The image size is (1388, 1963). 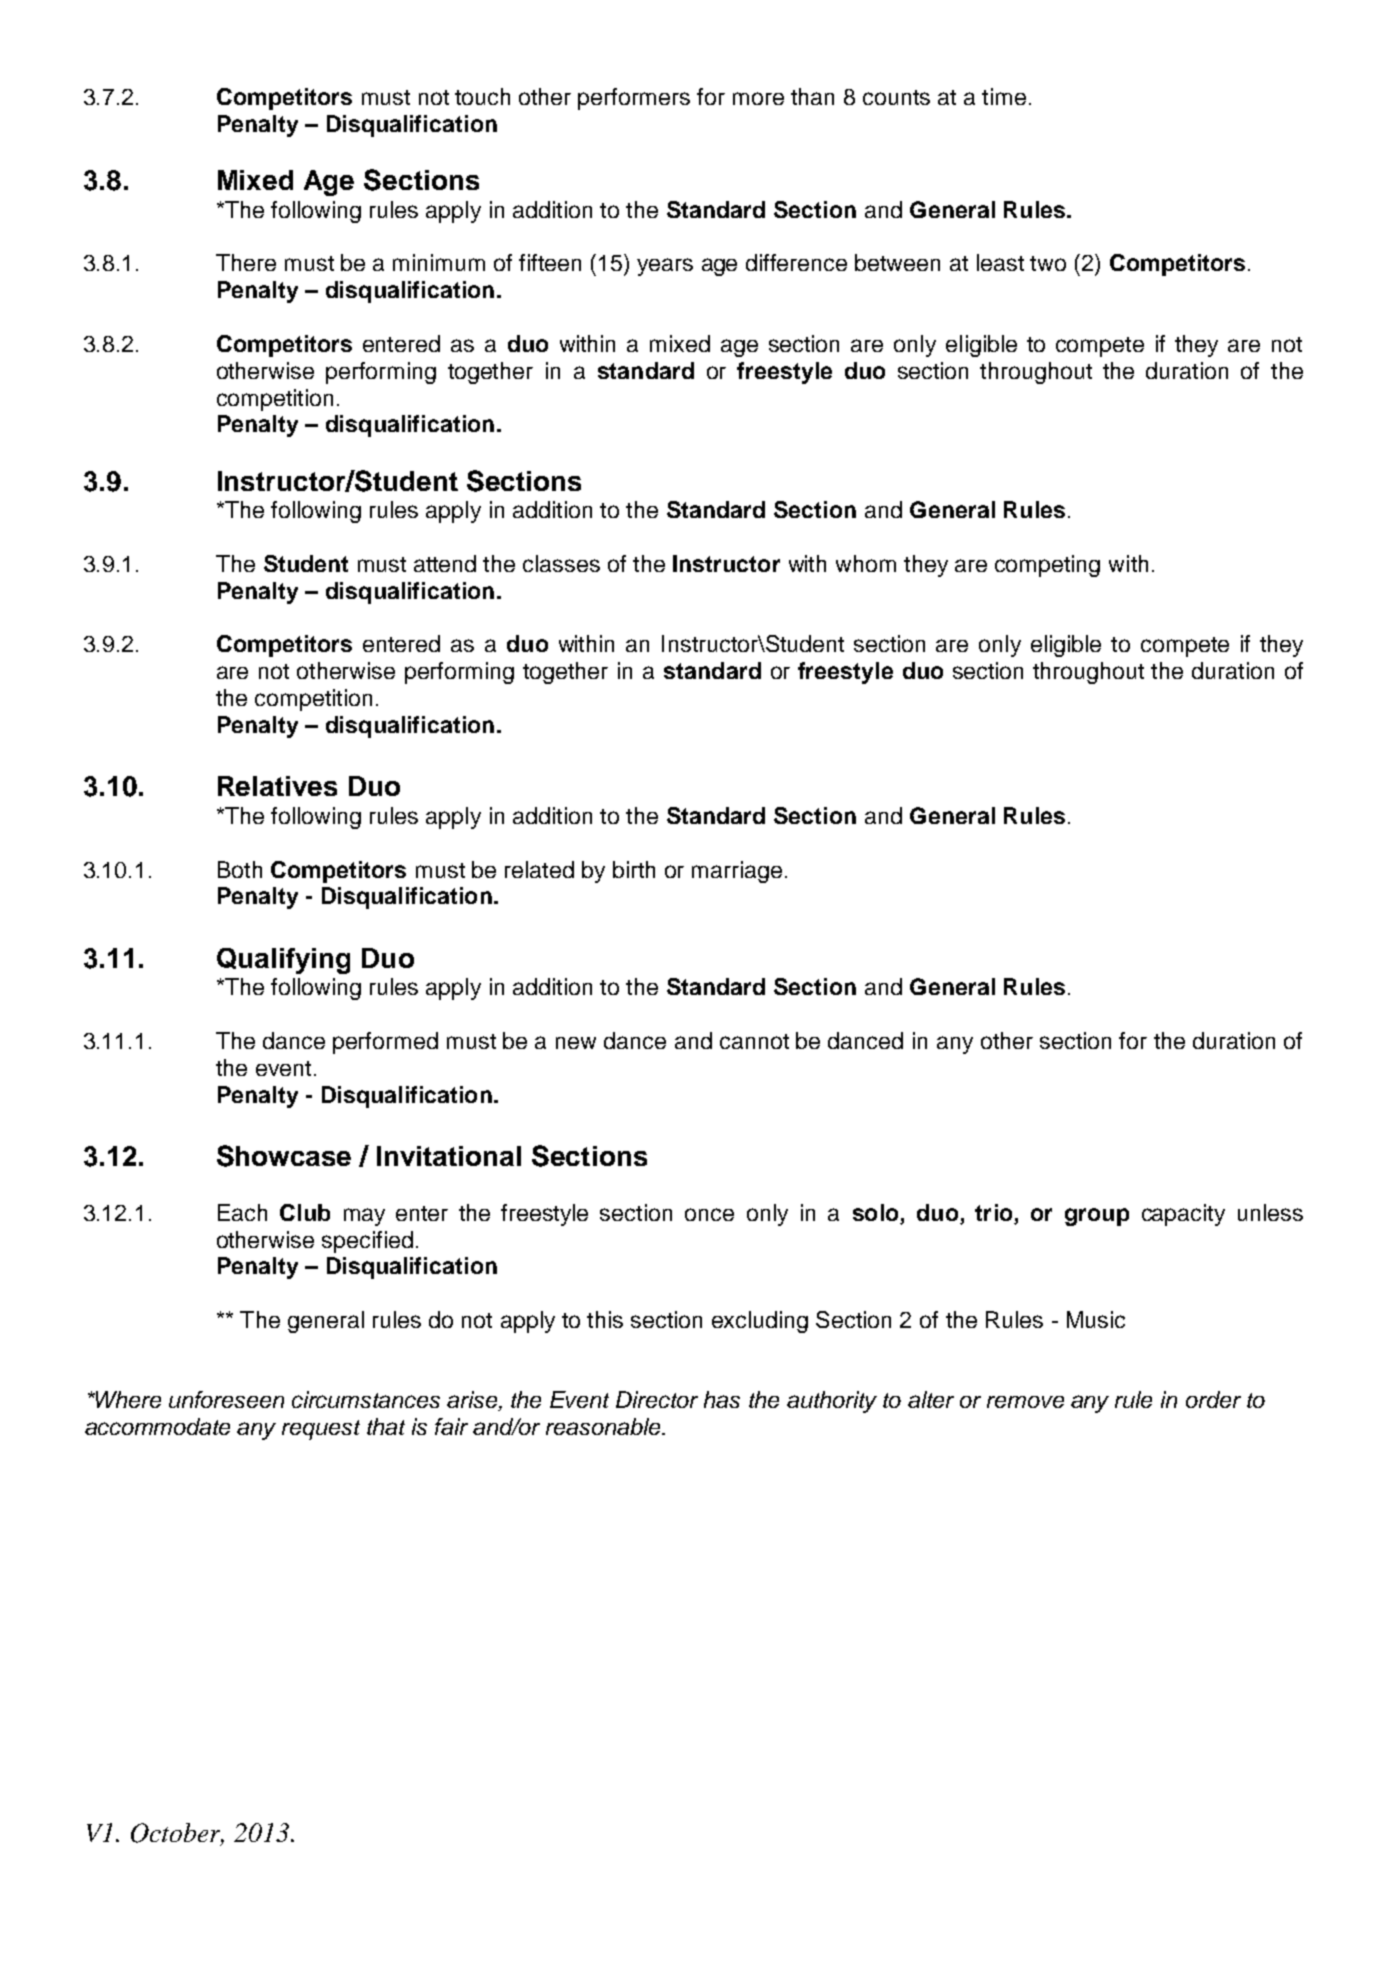 What do you see at coordinates (722, 1399) in the screenshot?
I see `has` at bounding box center [722, 1399].
